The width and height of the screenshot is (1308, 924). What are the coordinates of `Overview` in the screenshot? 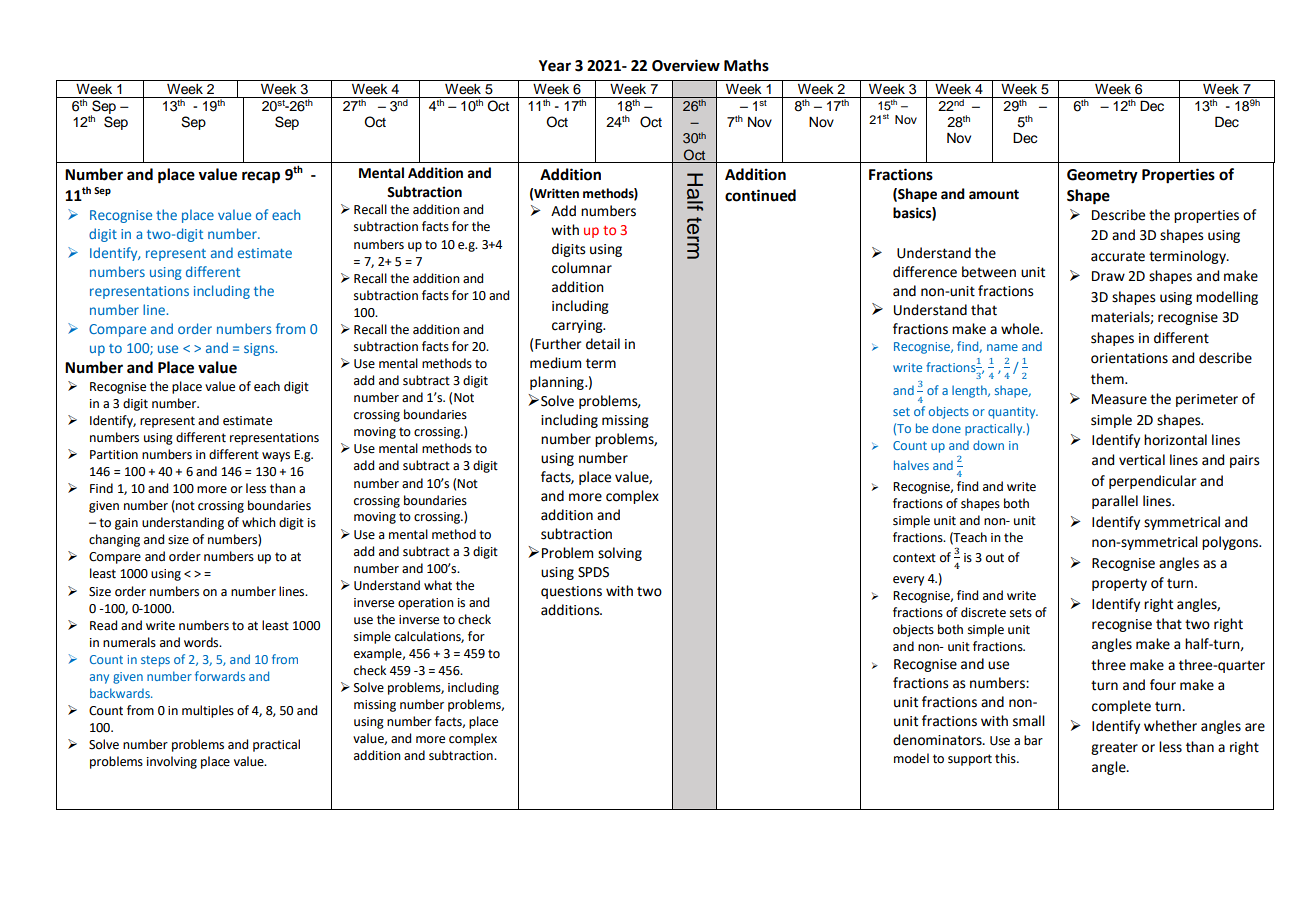 It's located at (686, 65).
